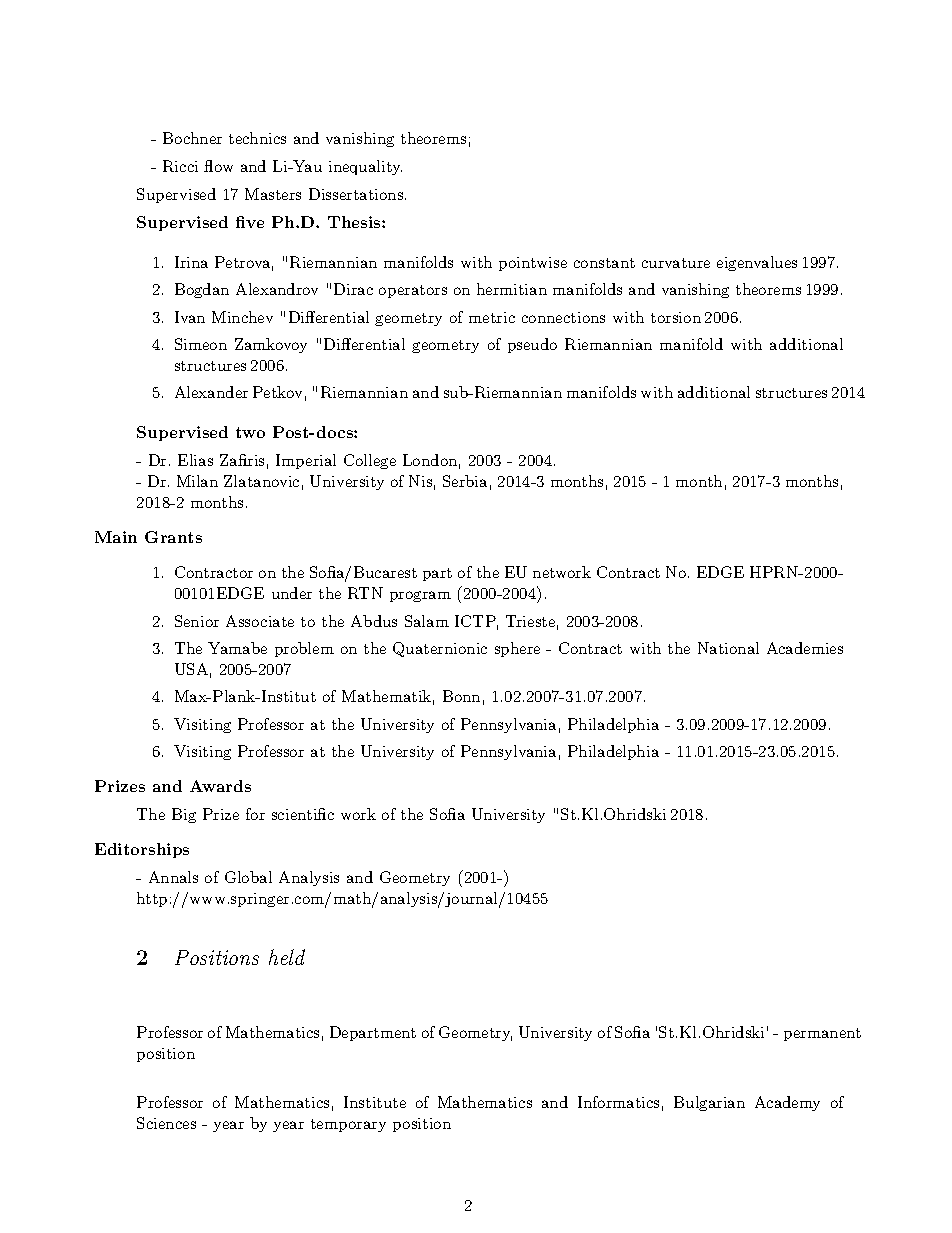  I want to click on Sciences, so click(166, 1123).
